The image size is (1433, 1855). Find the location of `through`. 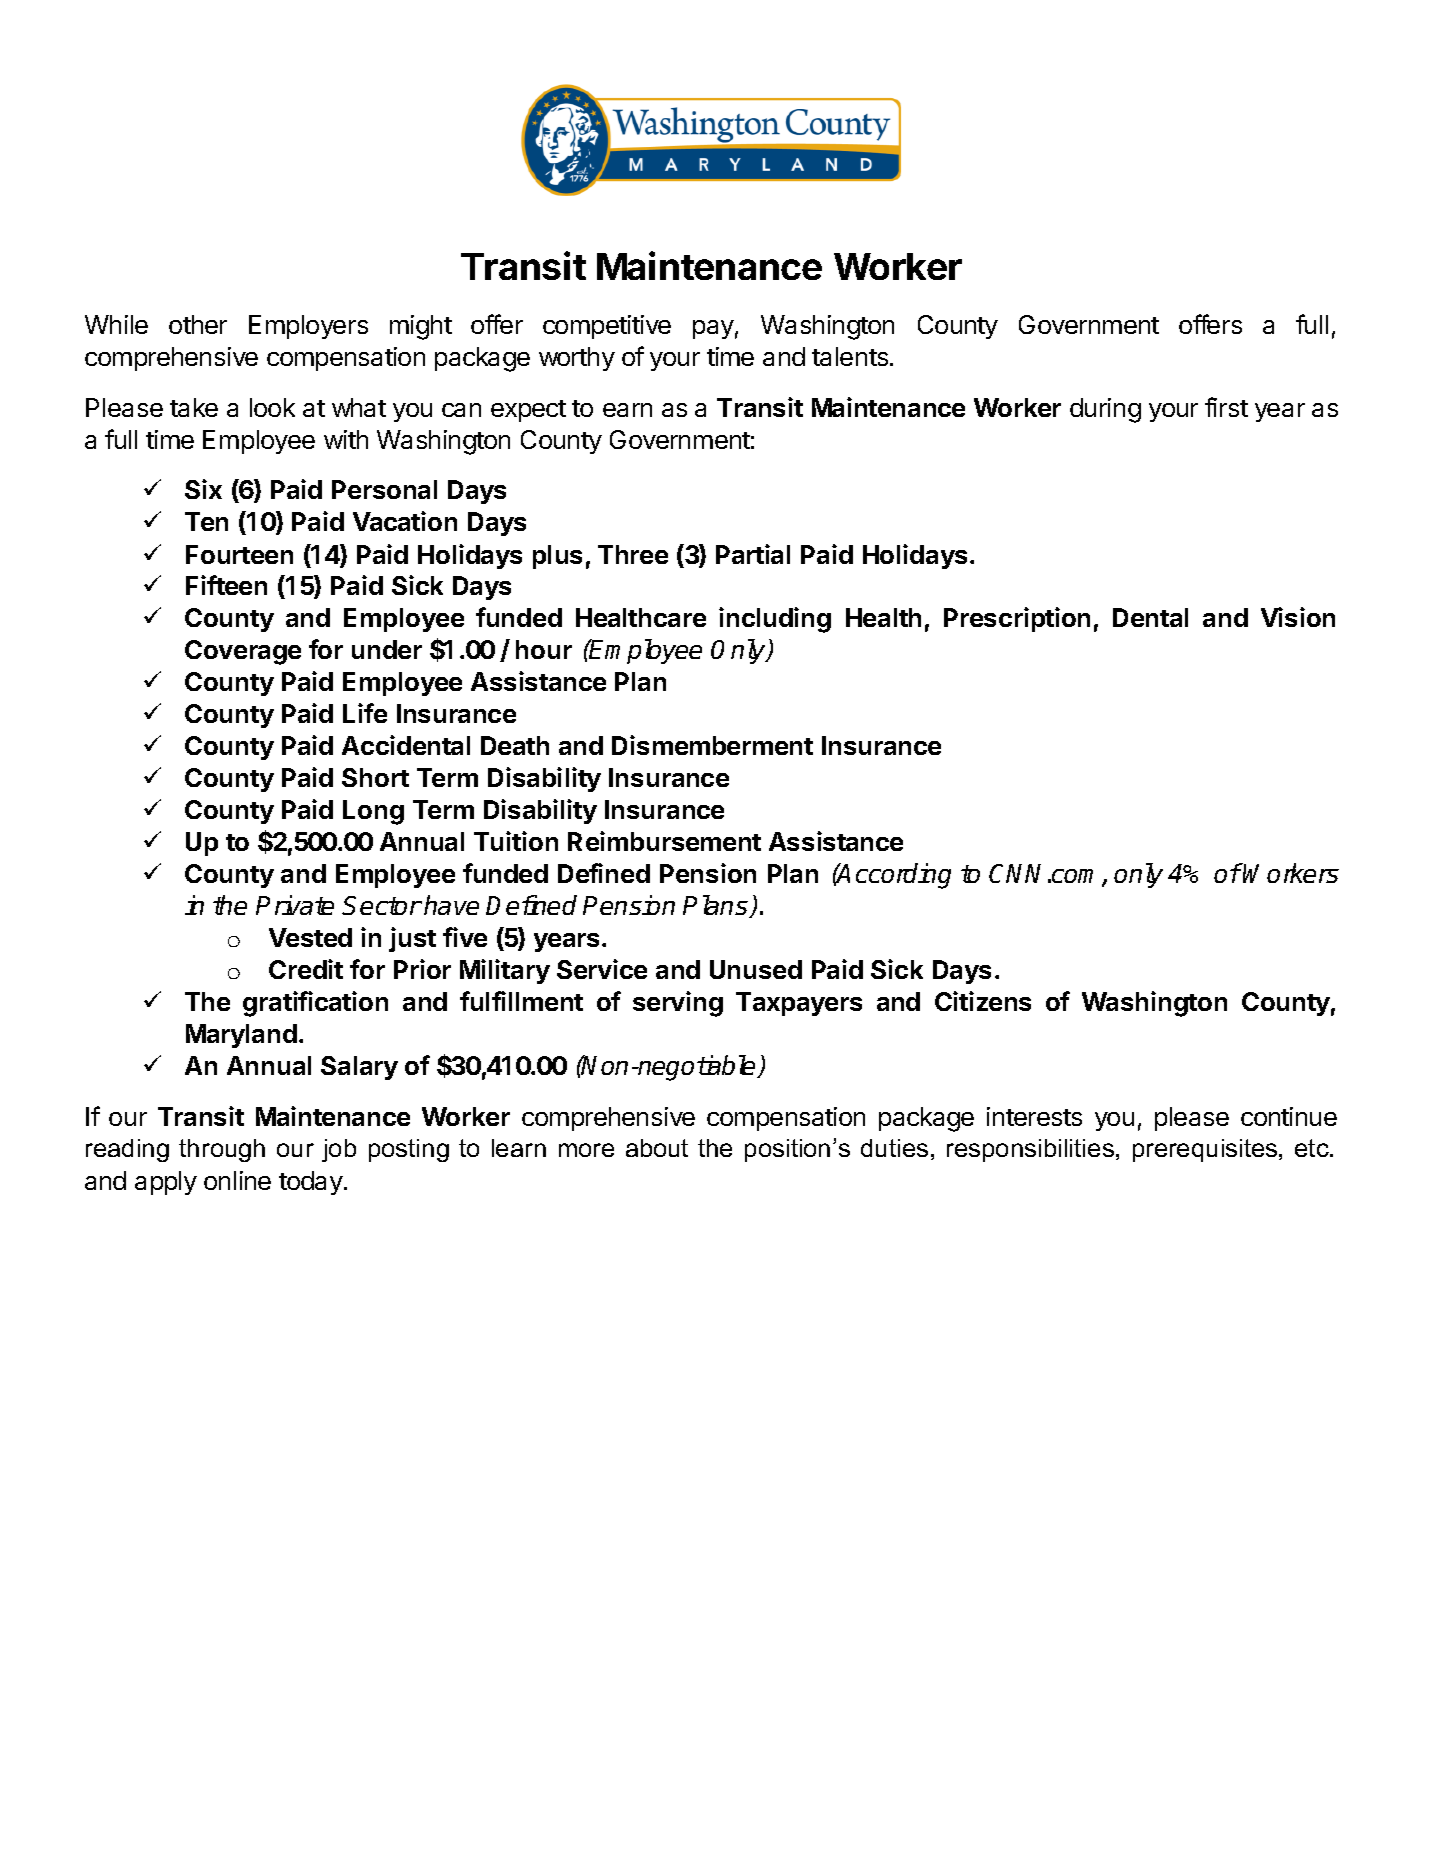

through is located at coordinates (222, 1150).
